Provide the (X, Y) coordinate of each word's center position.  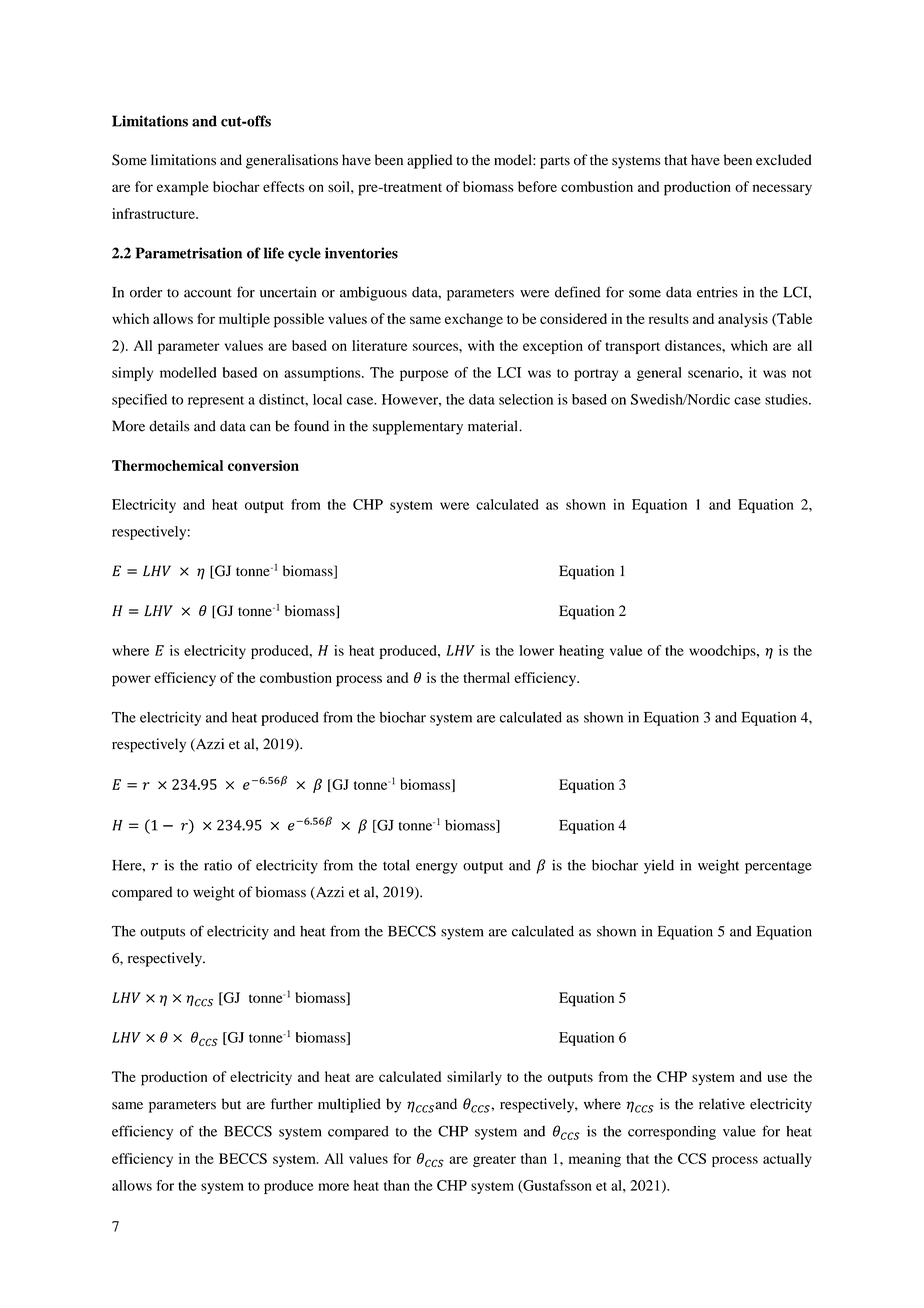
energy (437, 868)
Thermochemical (167, 465)
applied (429, 161)
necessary (782, 190)
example (183, 188)
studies (787, 399)
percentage (778, 867)
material (494, 426)
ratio (218, 865)
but (231, 1104)
